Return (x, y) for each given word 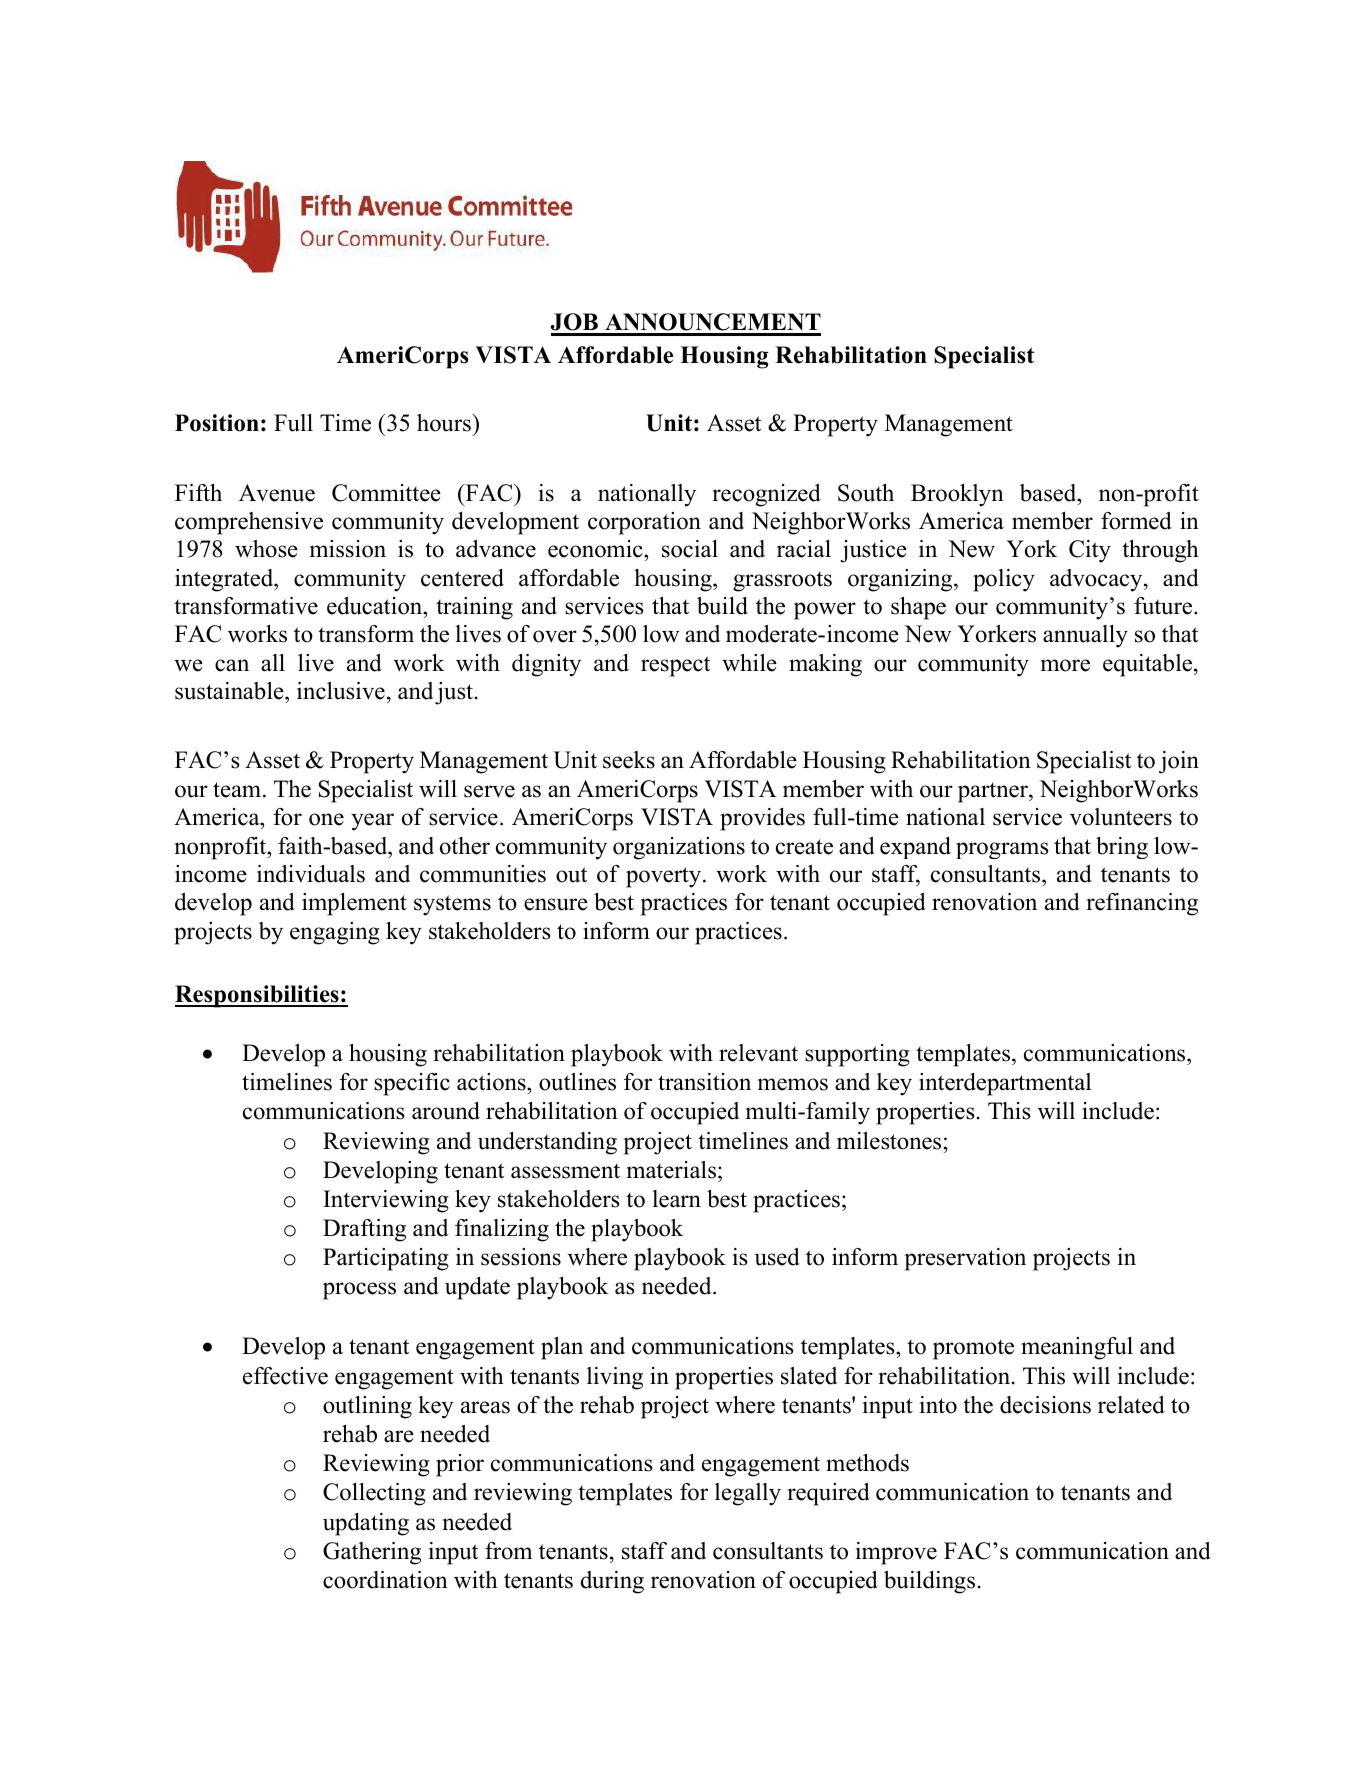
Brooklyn (957, 495)
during (612, 1582)
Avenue (277, 493)
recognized (766, 495)
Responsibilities (258, 996)
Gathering (372, 1553)
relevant (758, 1053)
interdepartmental (1005, 1084)
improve (896, 1553)
